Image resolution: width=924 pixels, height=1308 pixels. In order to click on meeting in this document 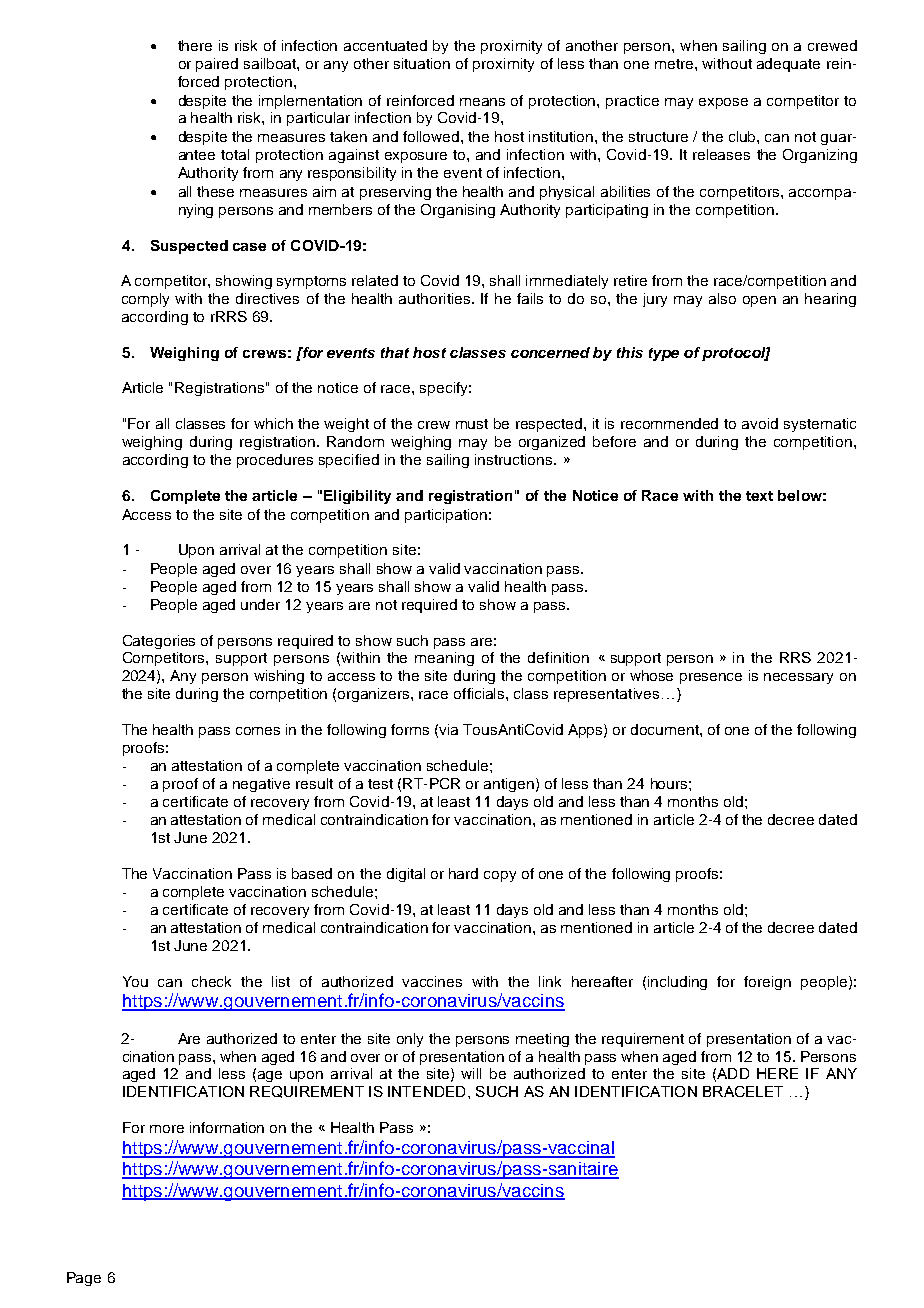, I will do `click(542, 1040)`.
